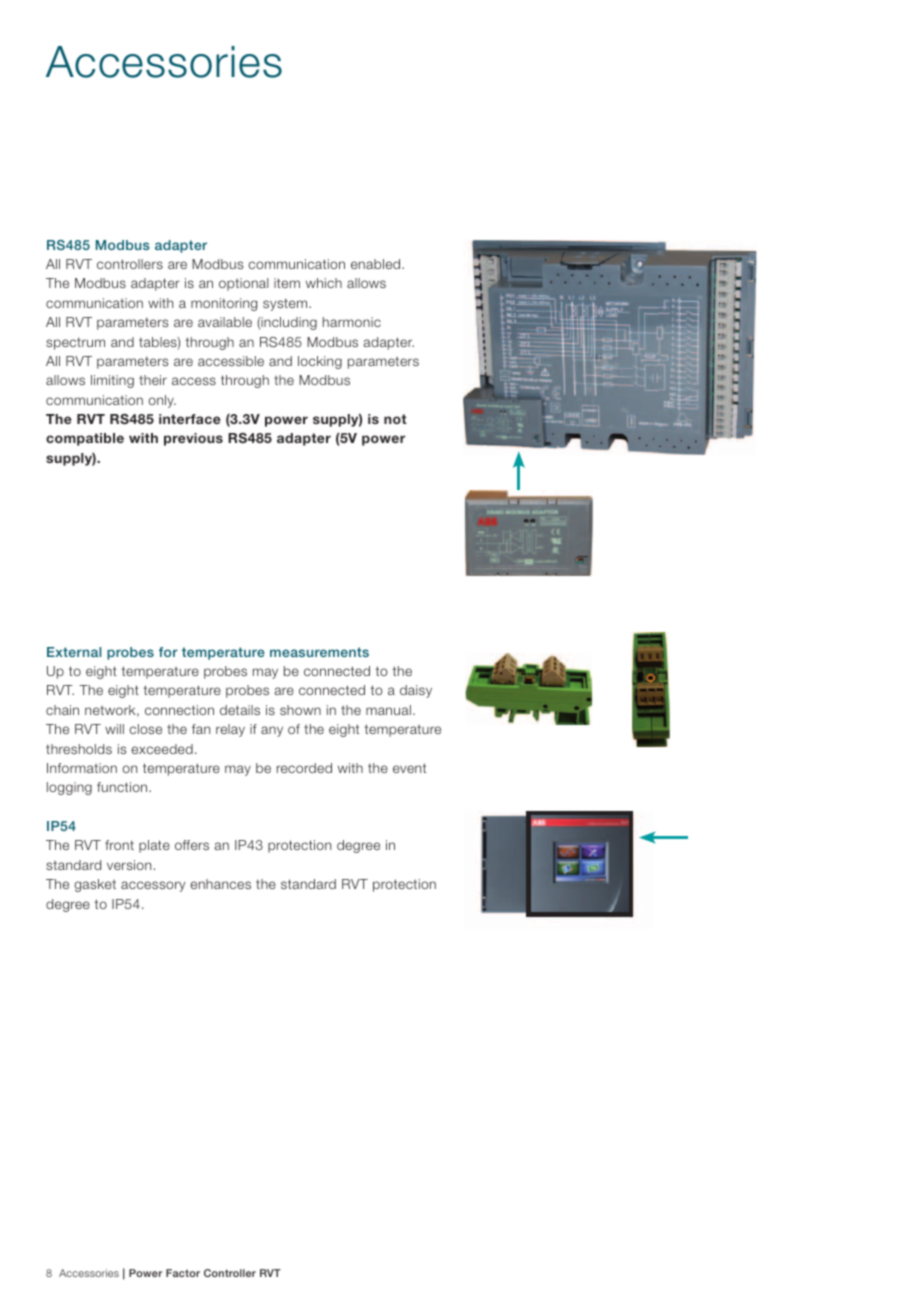  I want to click on Factor, so click(183, 1273).
